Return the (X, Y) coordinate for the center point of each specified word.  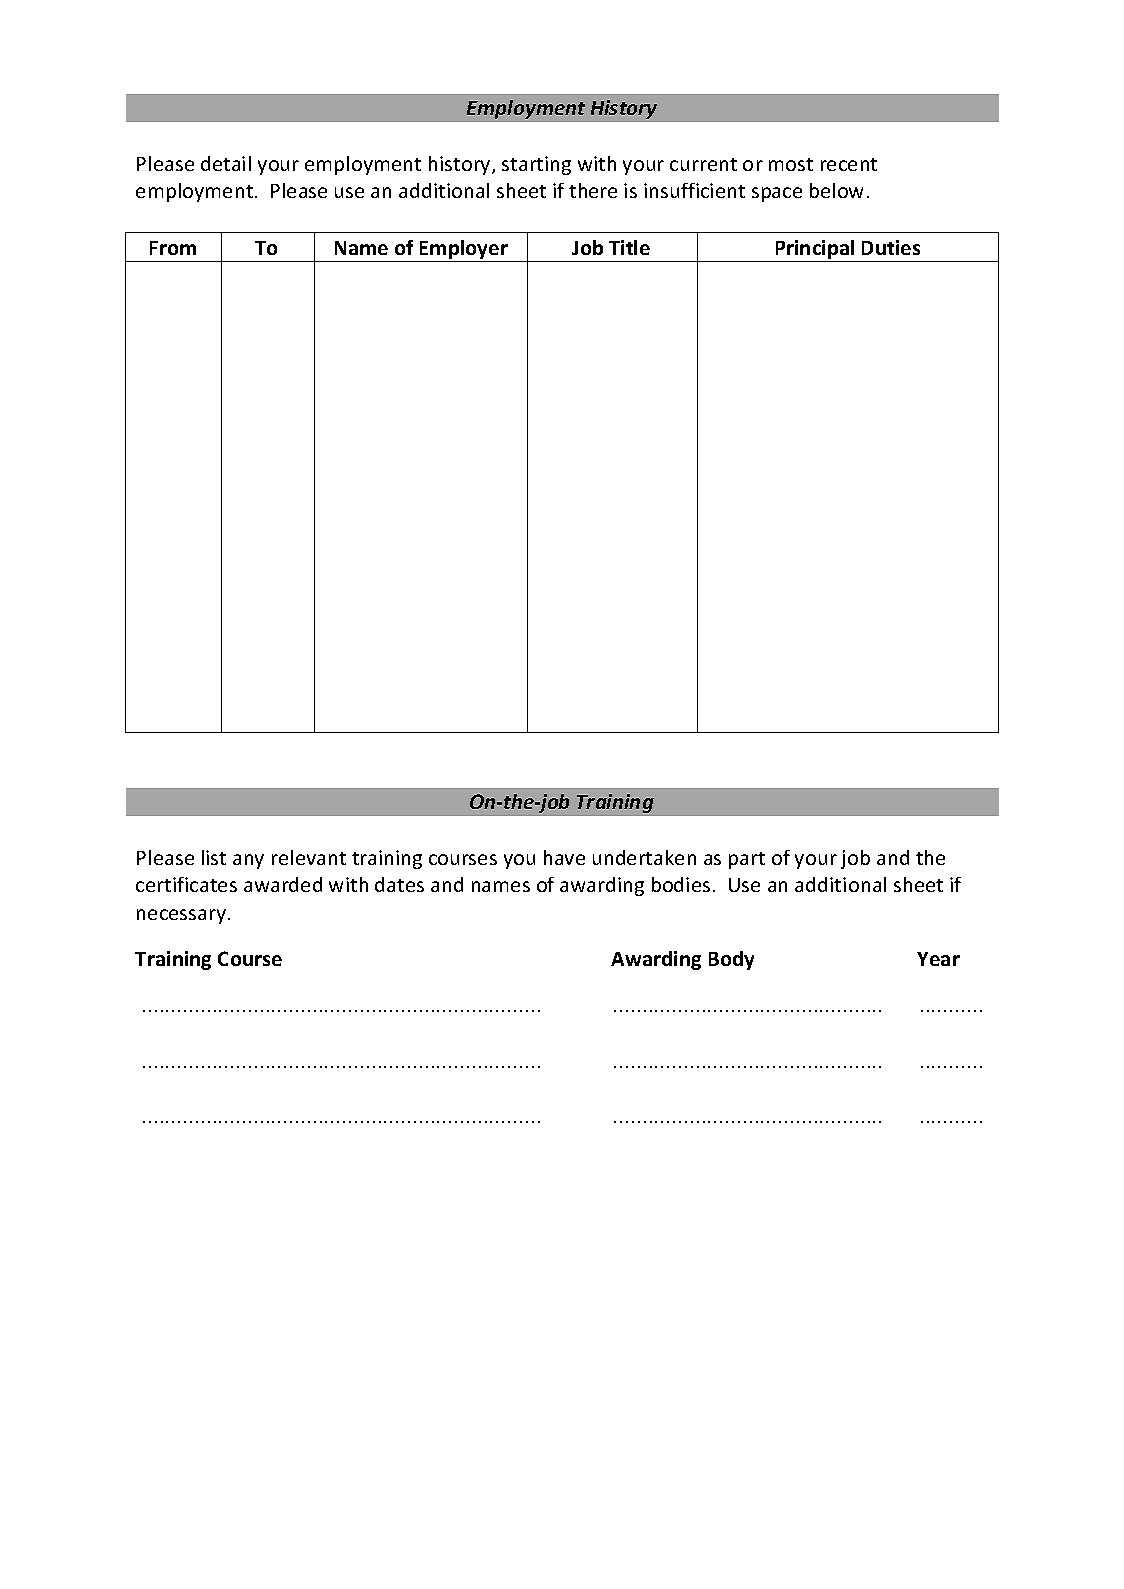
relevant (309, 857)
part (747, 860)
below (836, 190)
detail (226, 163)
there (593, 190)
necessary (183, 916)
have (564, 857)
